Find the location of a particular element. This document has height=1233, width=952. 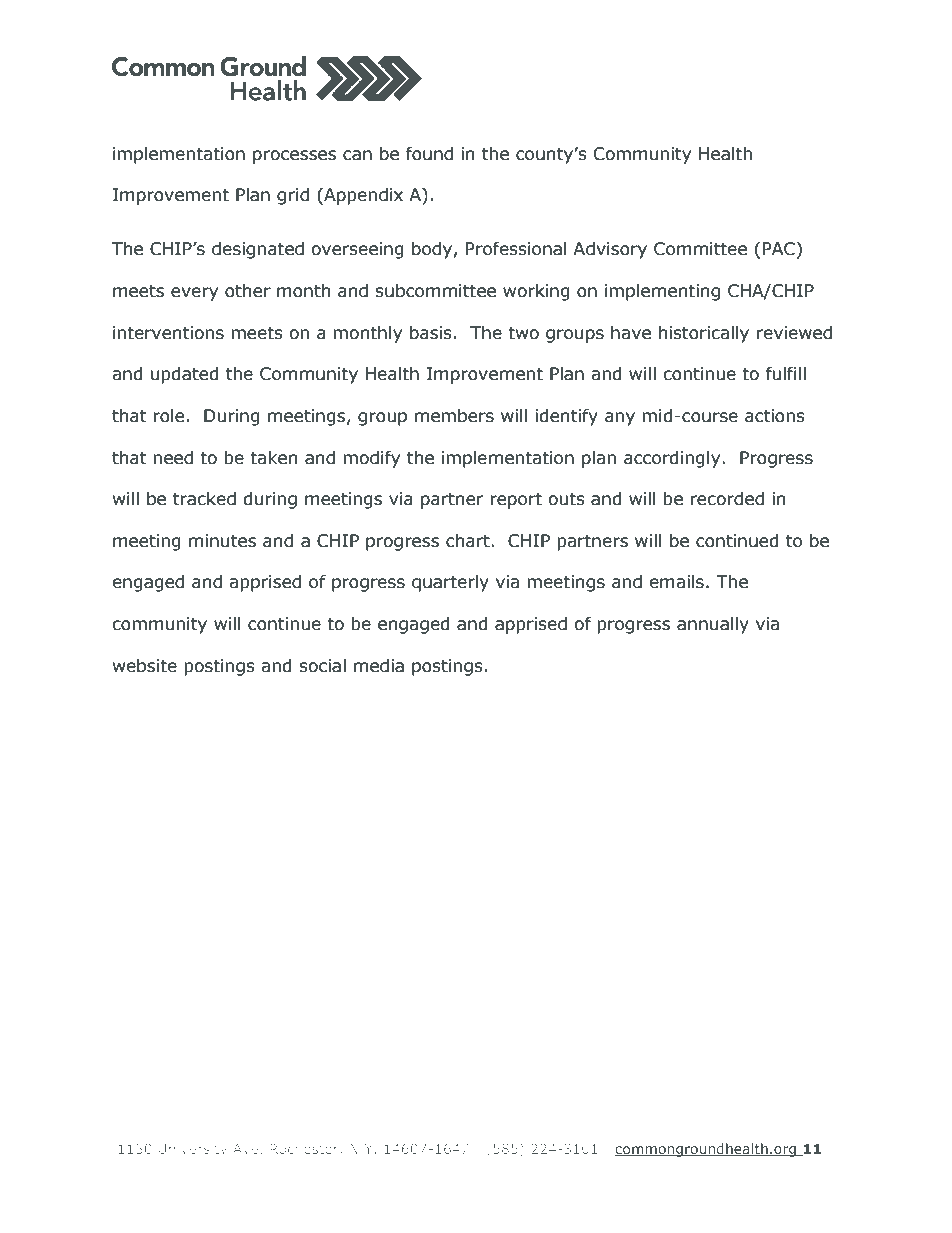

PAC is located at coordinates (779, 249).
